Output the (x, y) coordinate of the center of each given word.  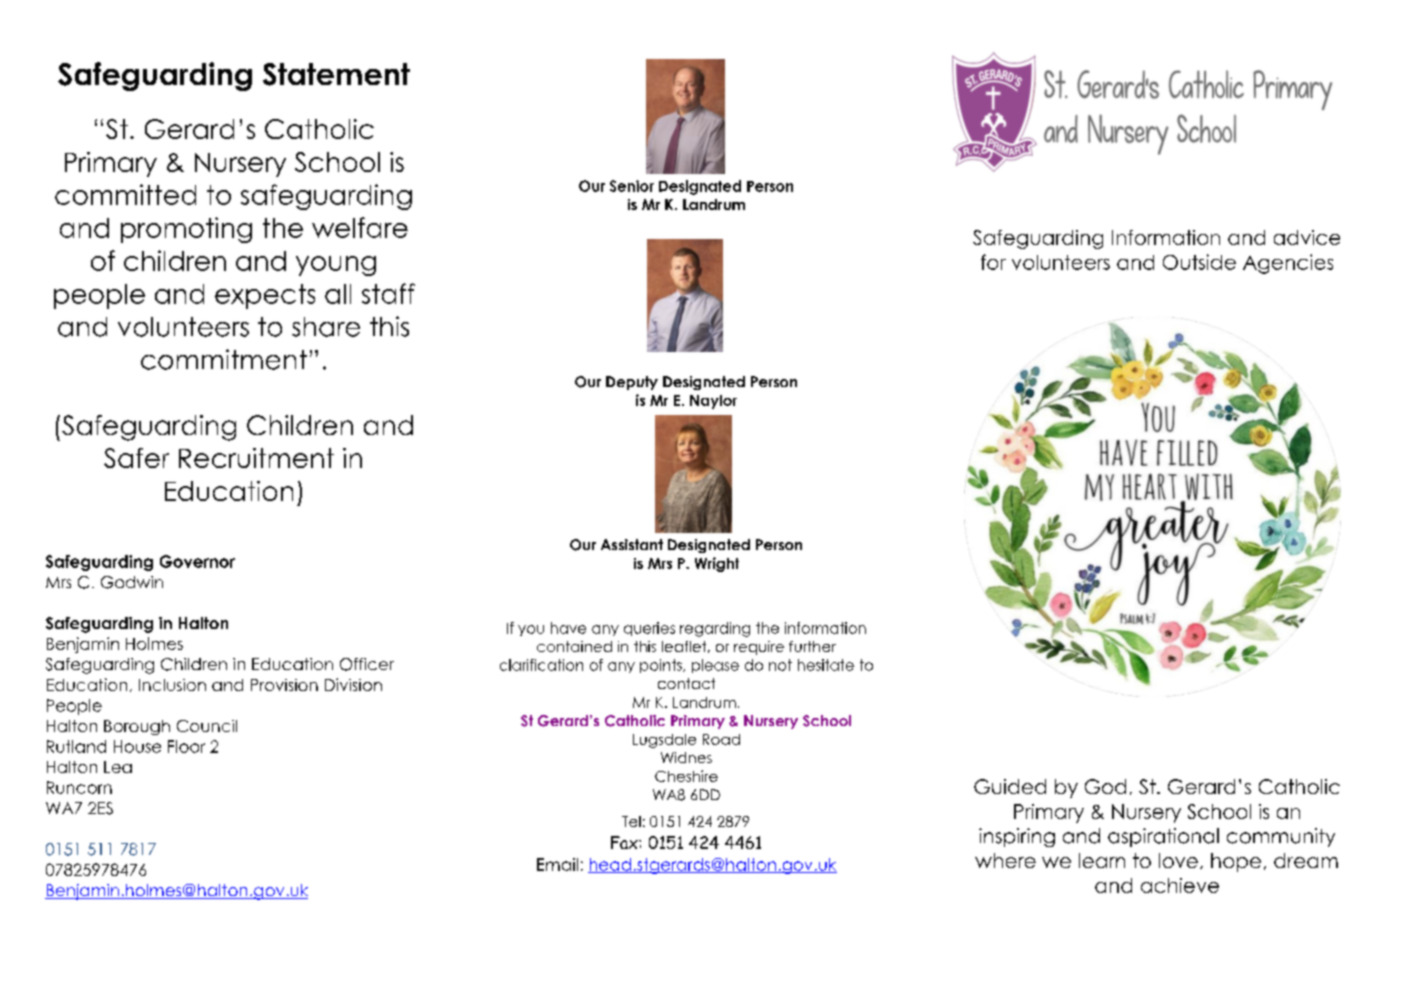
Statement (336, 74)
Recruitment (256, 458)
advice (1307, 237)
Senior (632, 186)
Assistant (632, 544)
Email (557, 864)
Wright (717, 564)
